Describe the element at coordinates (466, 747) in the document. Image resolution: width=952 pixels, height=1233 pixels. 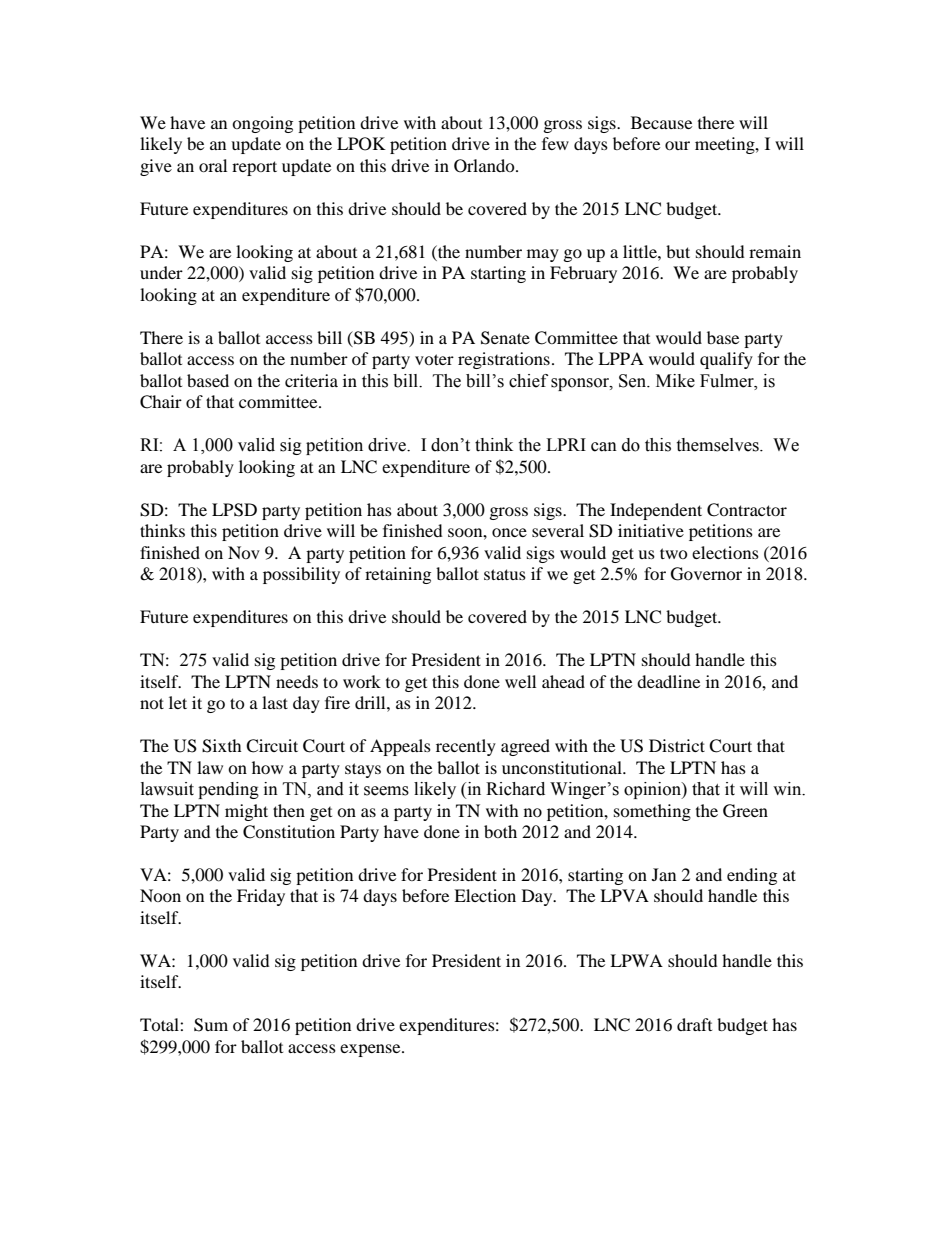
I see `recently` at that location.
